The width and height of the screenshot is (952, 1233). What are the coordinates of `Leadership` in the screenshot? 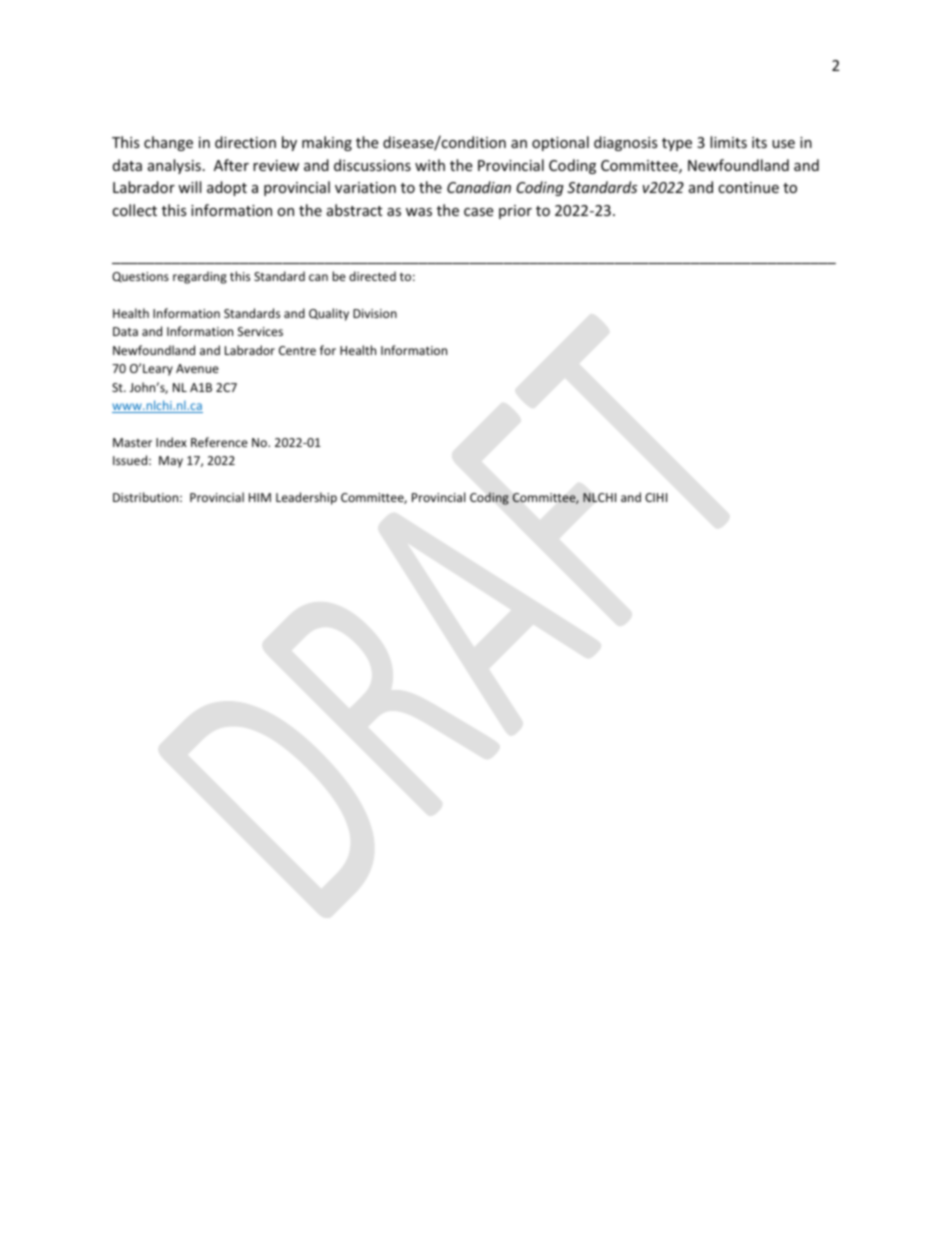 It's located at (306, 498).
